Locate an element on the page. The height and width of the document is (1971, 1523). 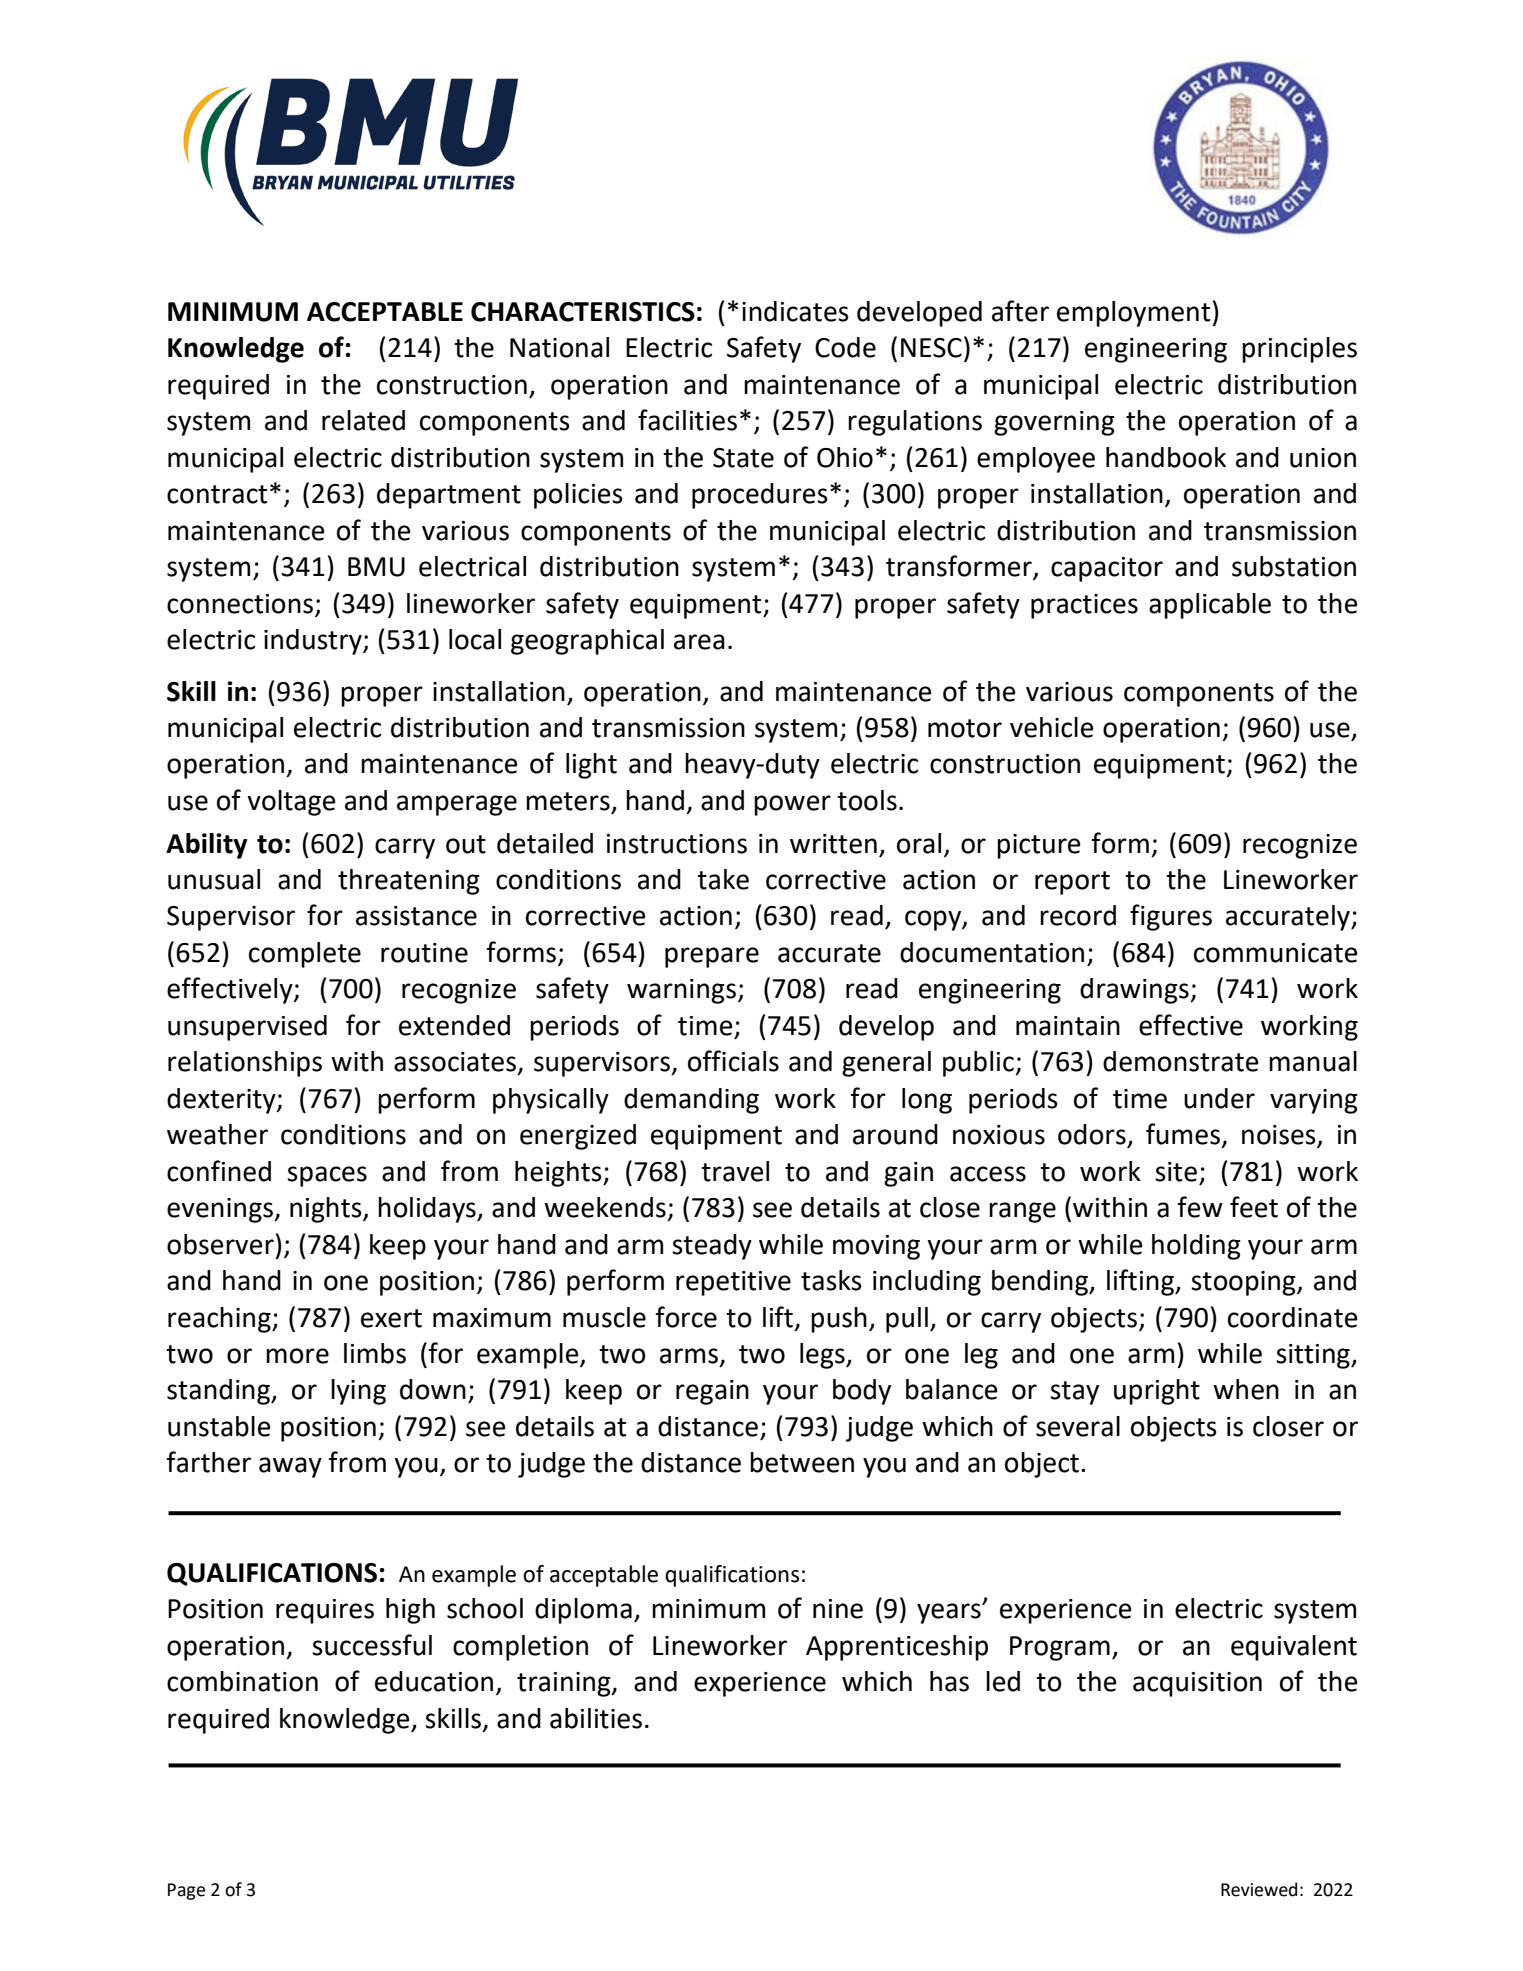
figures is located at coordinates (1171, 917).
